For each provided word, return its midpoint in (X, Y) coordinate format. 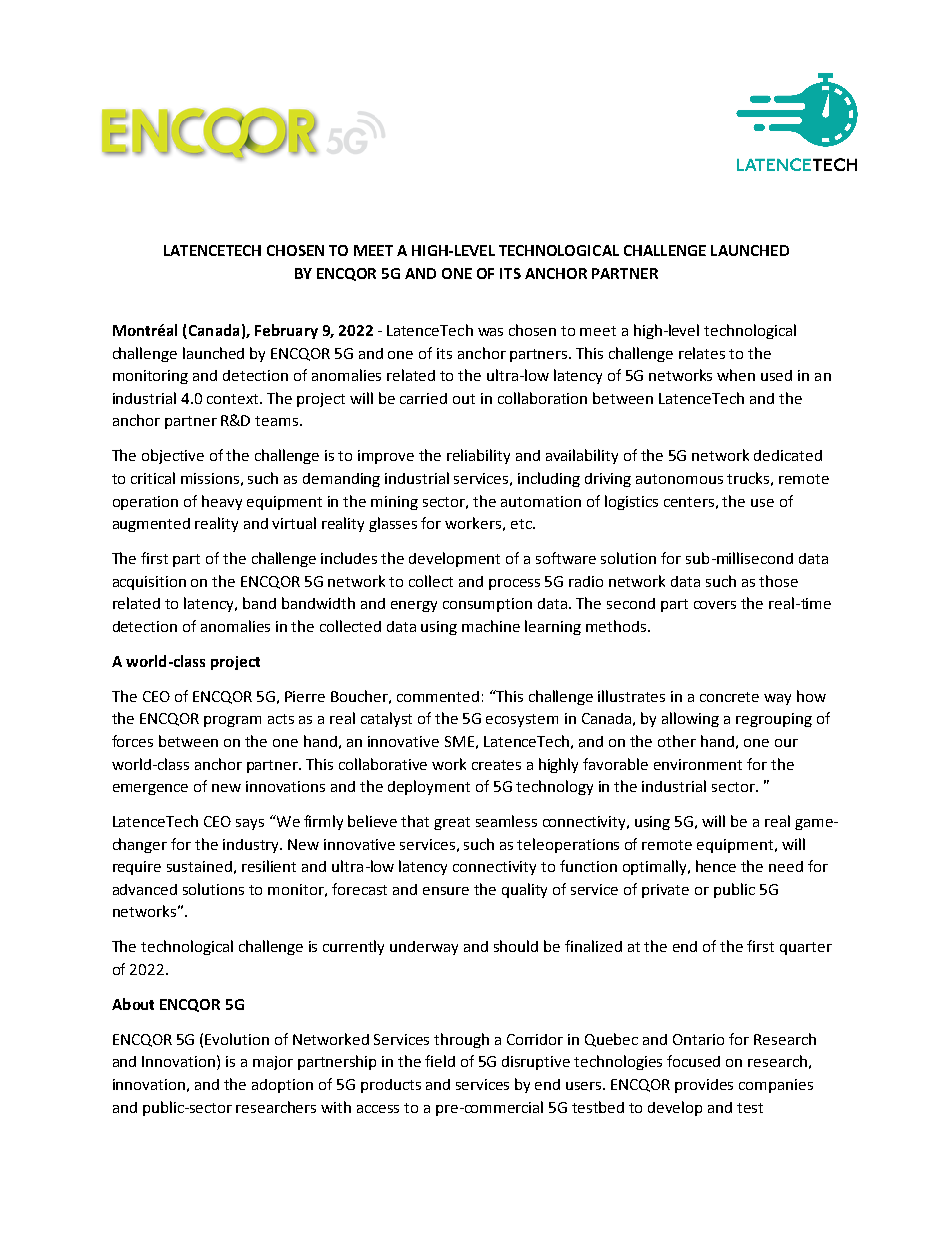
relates (702, 353)
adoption (282, 1086)
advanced (145, 889)
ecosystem (522, 720)
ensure (446, 891)
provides (704, 1086)
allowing (690, 719)
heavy (222, 502)
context (234, 399)
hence (716, 866)
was (490, 332)
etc (522, 524)
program (232, 721)
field (440, 1061)
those (778, 581)
